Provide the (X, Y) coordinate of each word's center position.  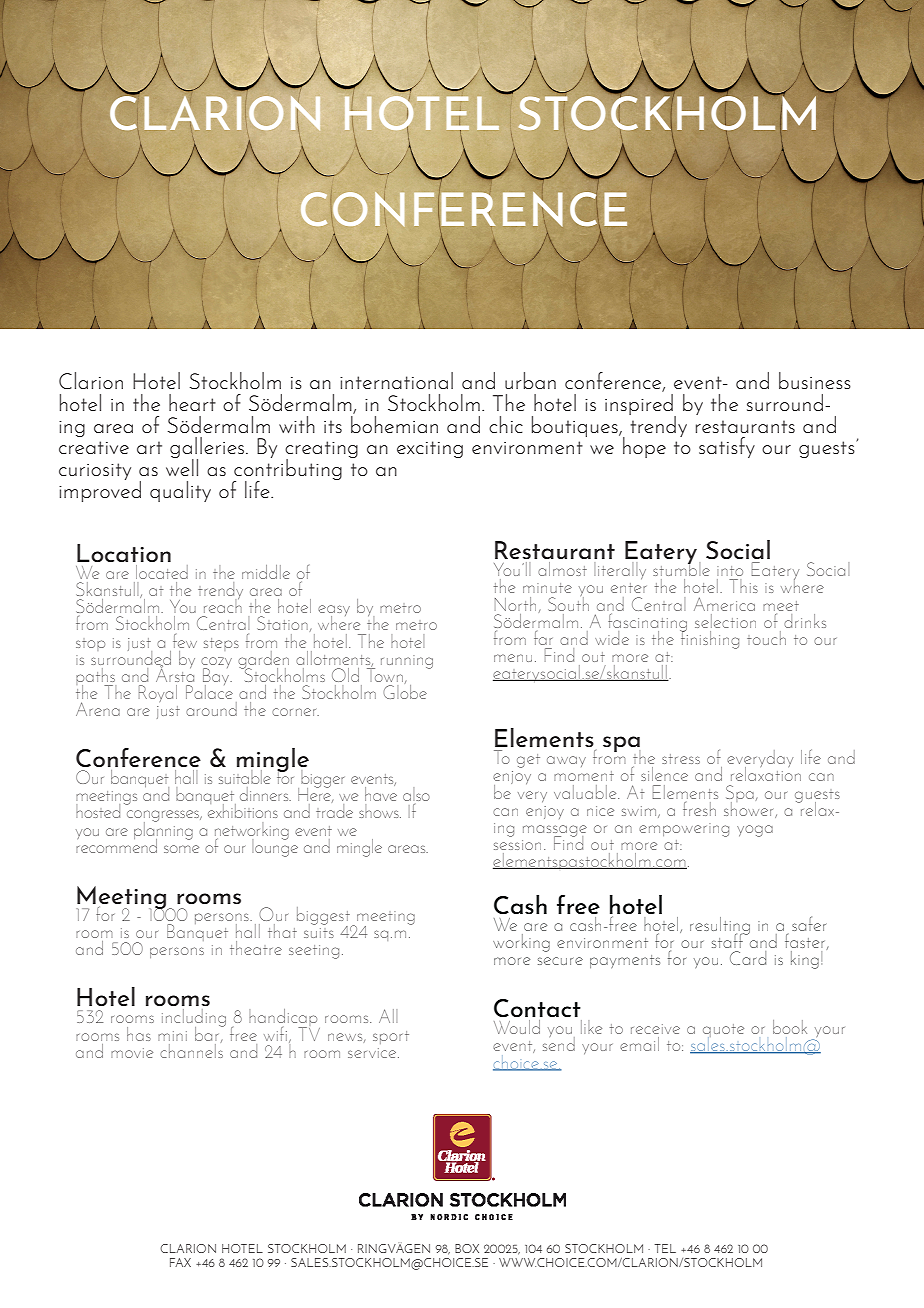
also (416, 794)
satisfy (727, 447)
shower (750, 808)
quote (723, 1032)
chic (506, 424)
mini (172, 1036)
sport (391, 1037)
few (185, 641)
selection (725, 621)
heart (192, 402)
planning (163, 830)
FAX (180, 1262)
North (515, 604)
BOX (467, 1248)
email (639, 1044)
